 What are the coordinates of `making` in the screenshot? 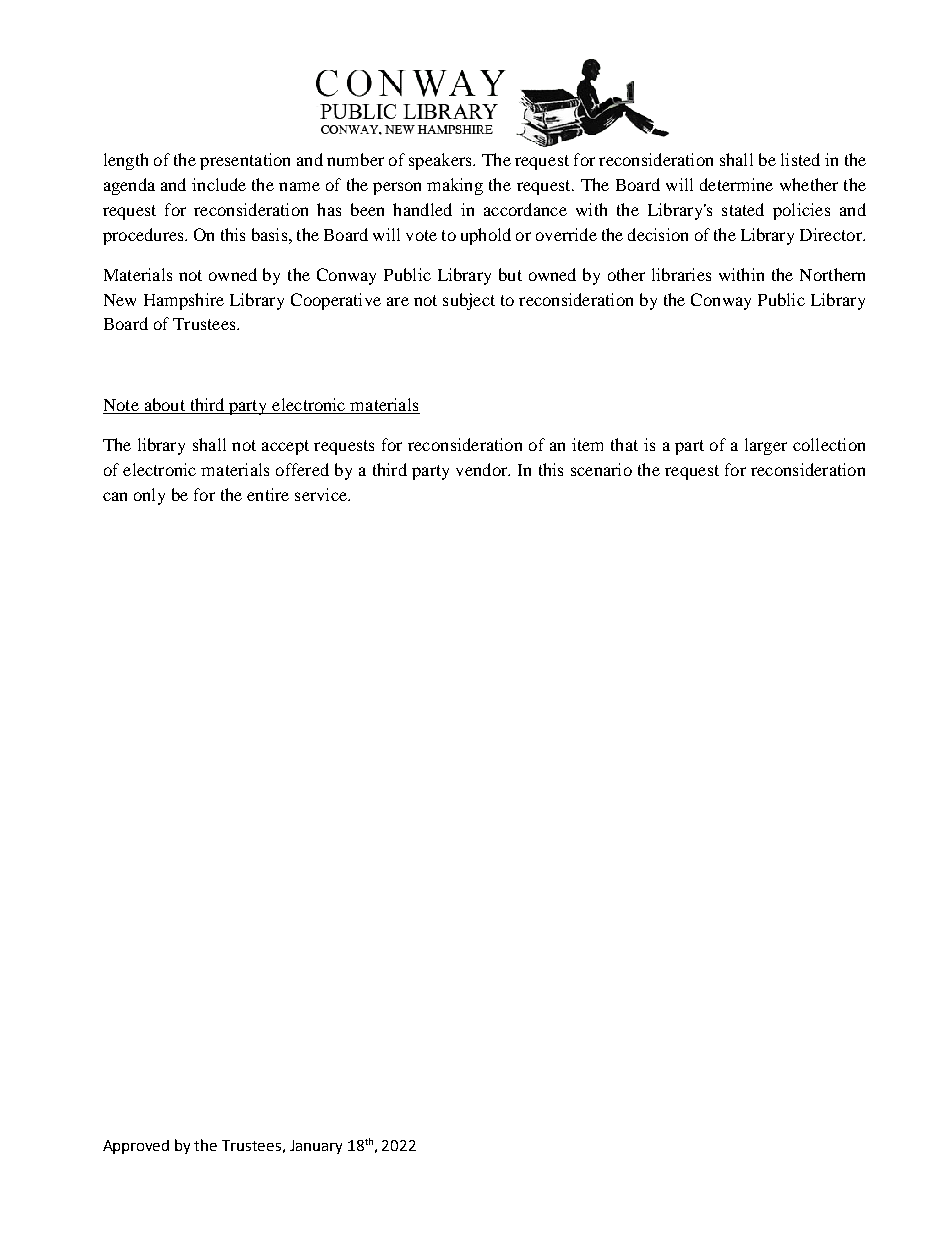 It's located at (455, 186).
